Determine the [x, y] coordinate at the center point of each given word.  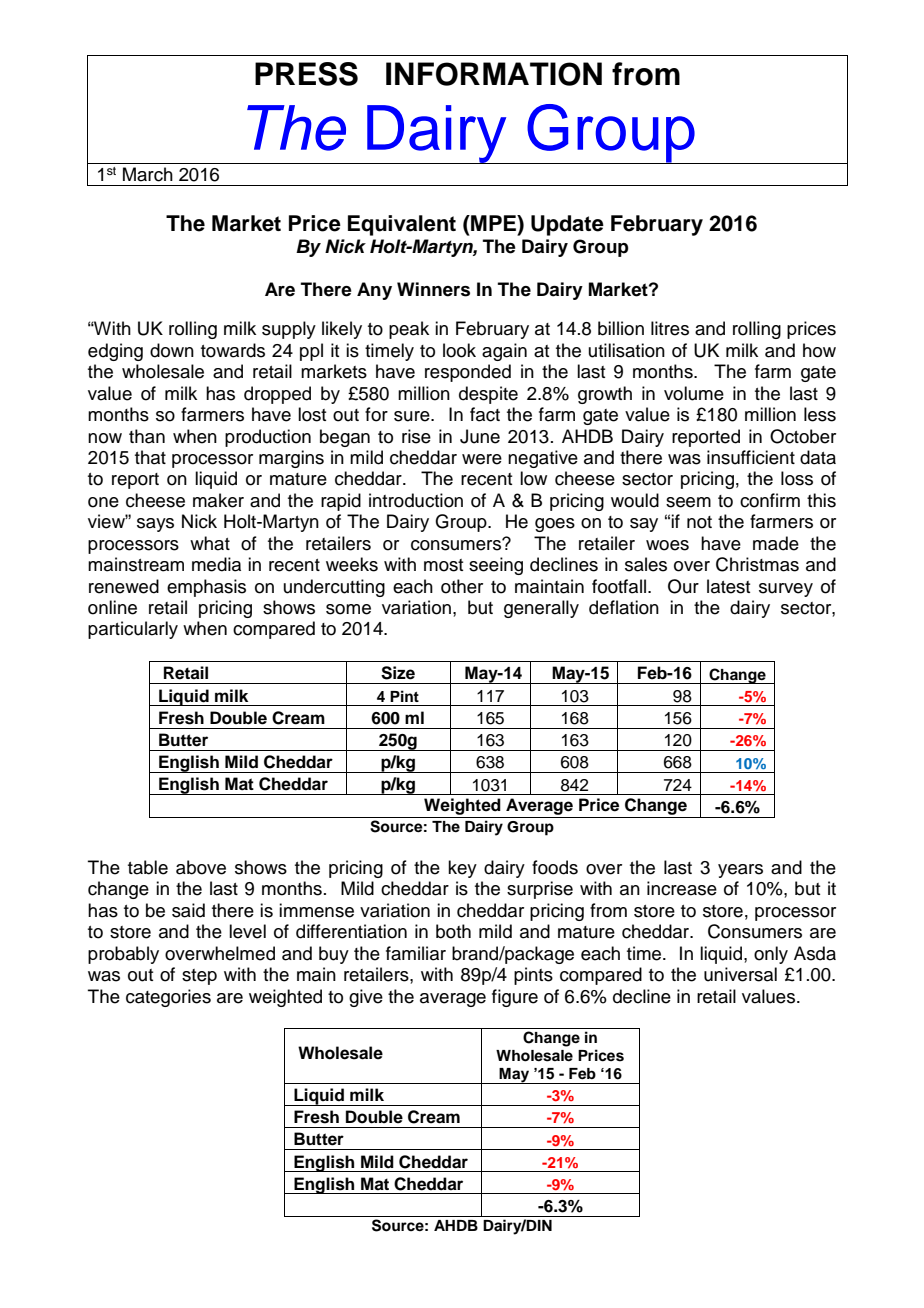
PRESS [306, 74]
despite [488, 395]
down [172, 350]
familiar [416, 953]
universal [740, 974]
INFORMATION [494, 74]
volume [694, 393]
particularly [133, 630]
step [199, 977]
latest [728, 586]
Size [398, 673]
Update [567, 225]
